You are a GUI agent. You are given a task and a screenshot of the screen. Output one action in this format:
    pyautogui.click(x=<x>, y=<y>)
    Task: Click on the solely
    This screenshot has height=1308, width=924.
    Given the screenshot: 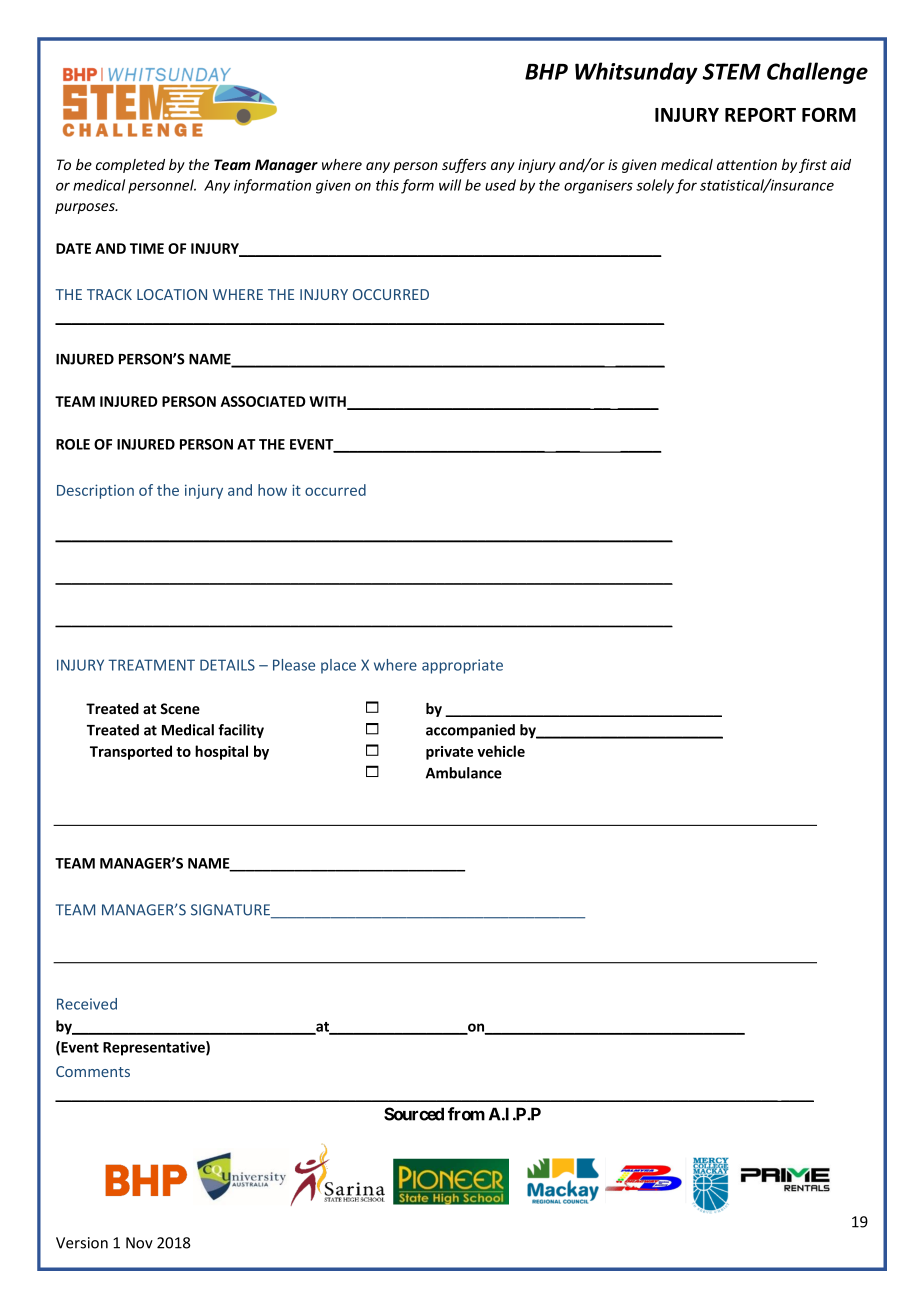 What is the action you would take?
    pyautogui.click(x=655, y=186)
